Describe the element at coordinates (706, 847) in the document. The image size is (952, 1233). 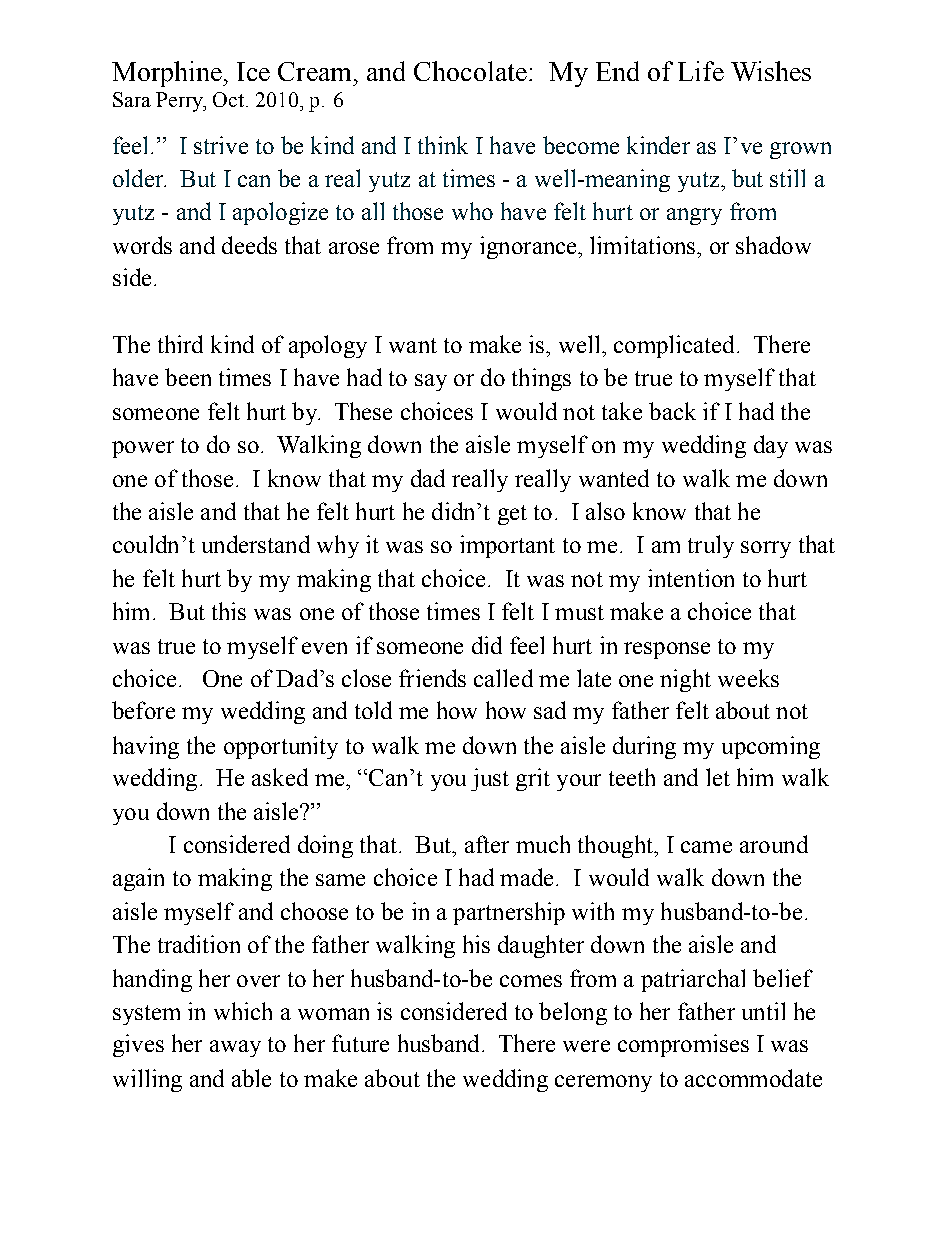
I see `came` at that location.
